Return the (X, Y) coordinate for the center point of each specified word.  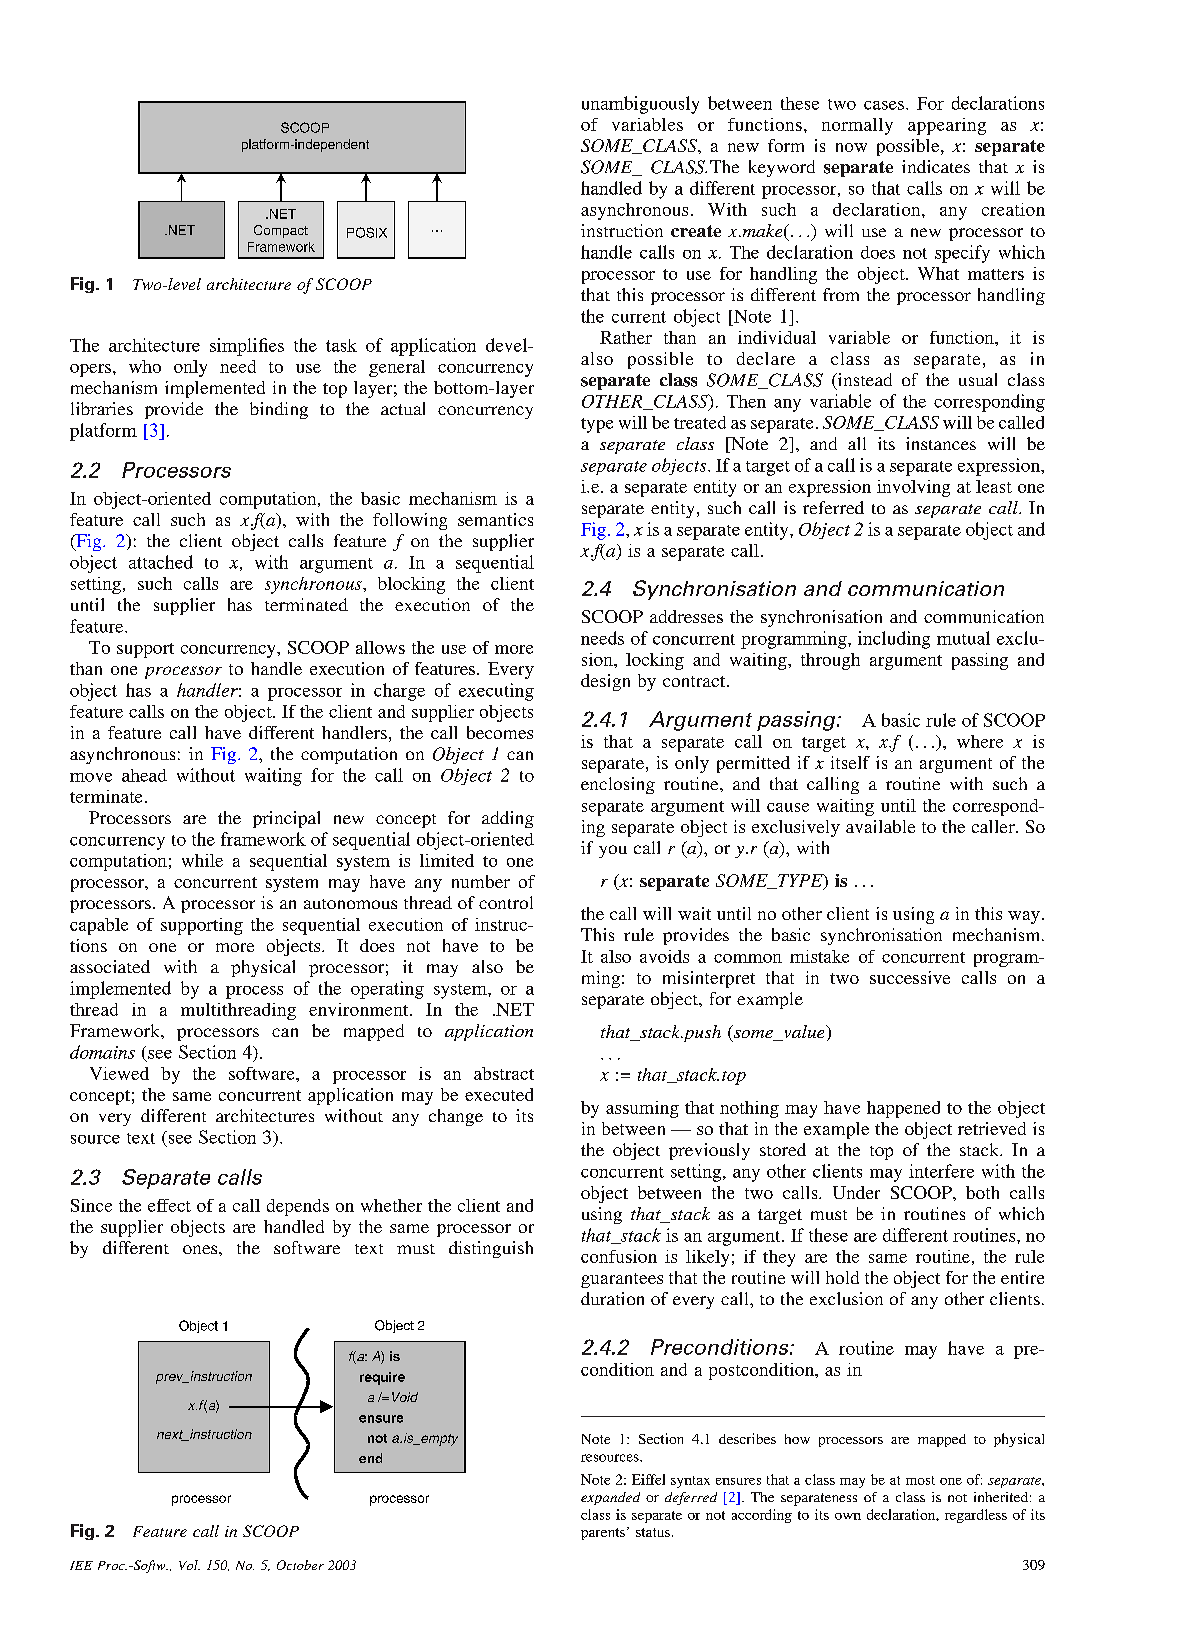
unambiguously (640, 105)
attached (161, 562)
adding (508, 819)
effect (169, 1205)
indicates (936, 166)
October (300, 1565)
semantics (495, 519)
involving (913, 488)
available (880, 826)
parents (603, 1534)
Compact (281, 231)
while (202, 860)
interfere (941, 1171)
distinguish (491, 1249)
